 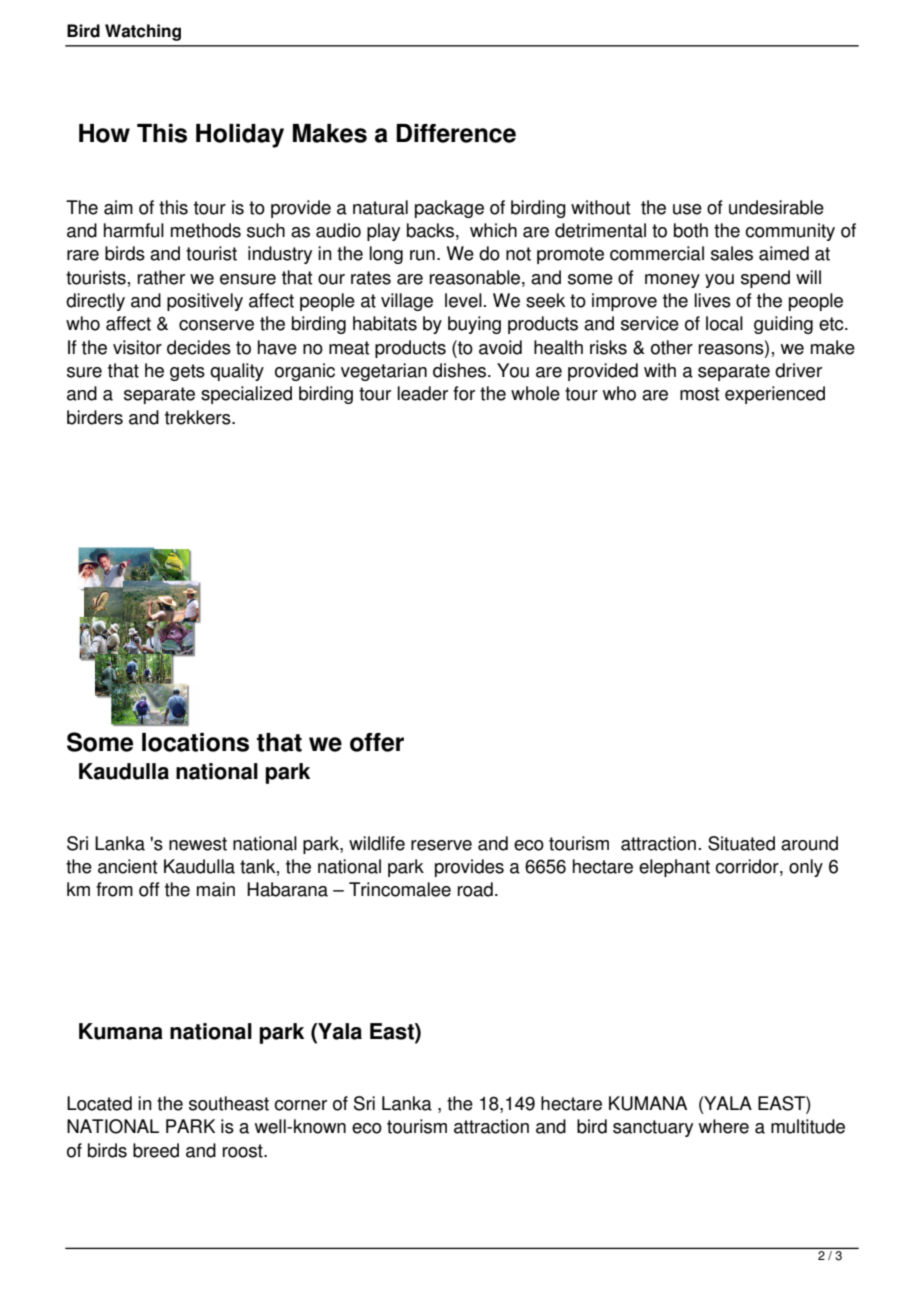 I want to click on undesirable, so click(x=776, y=207).
